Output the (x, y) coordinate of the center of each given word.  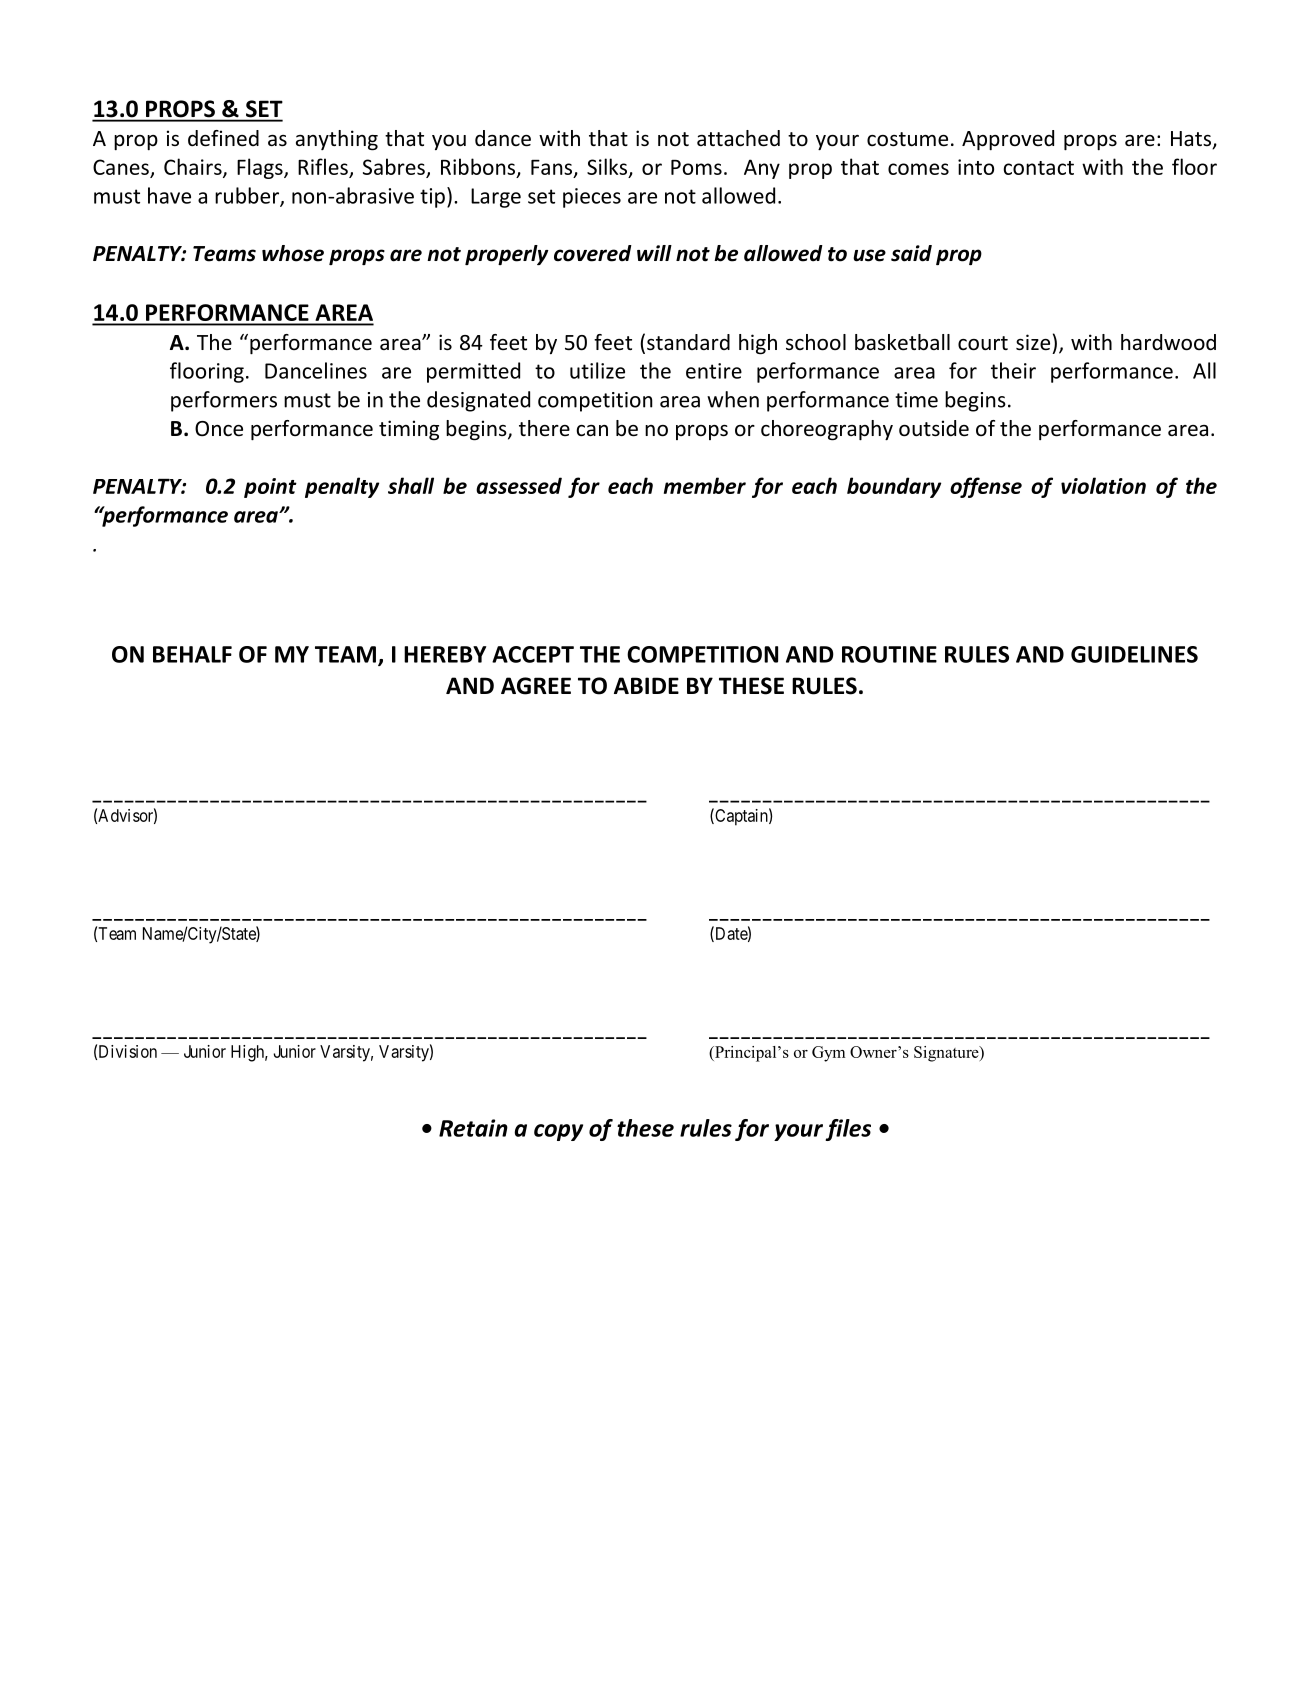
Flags (261, 168)
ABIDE (646, 685)
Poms (696, 167)
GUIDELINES (1134, 654)
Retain (473, 1128)
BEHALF (192, 654)
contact (1038, 168)
